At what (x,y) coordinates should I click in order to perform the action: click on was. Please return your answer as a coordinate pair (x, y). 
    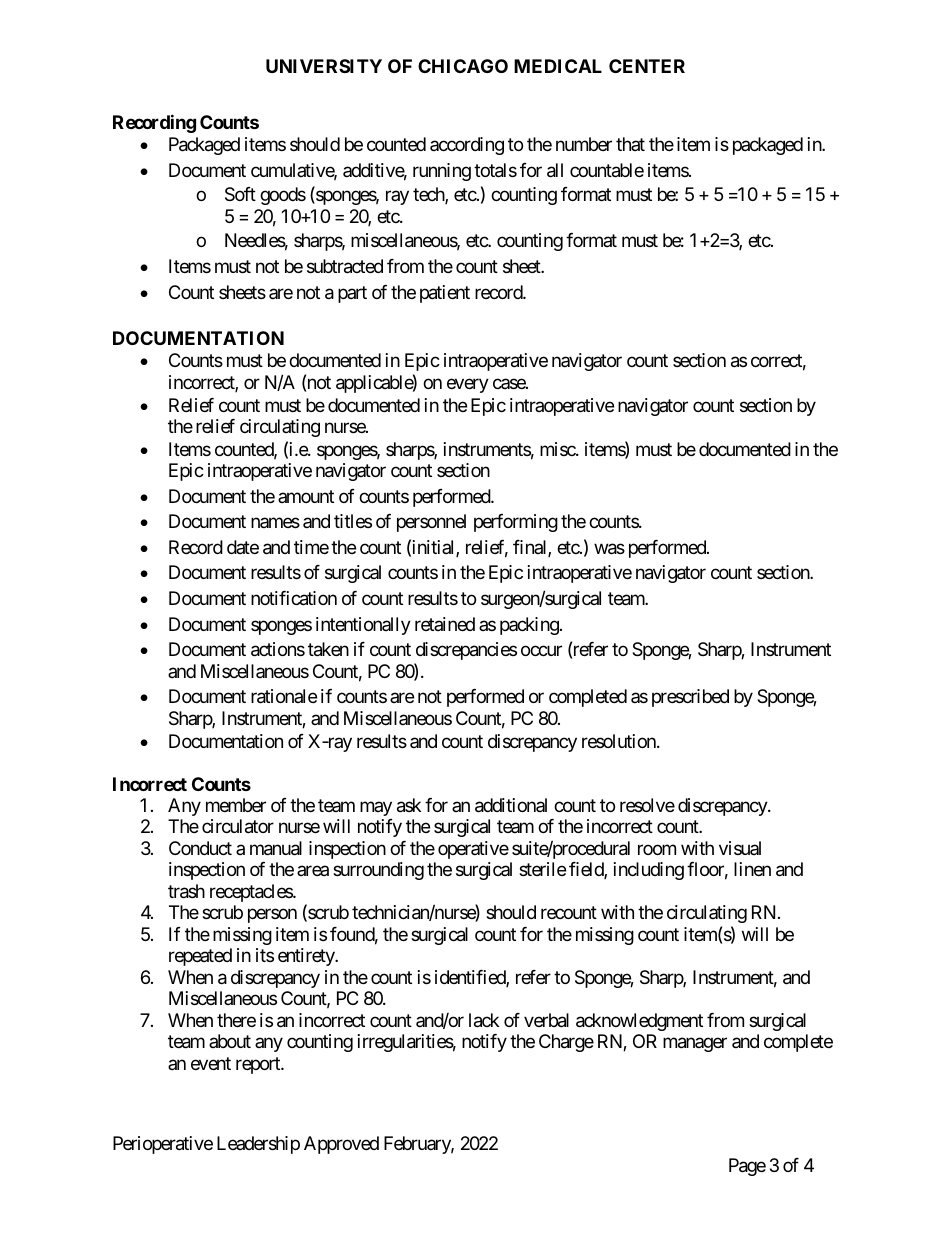
    Looking at the image, I should click on (609, 549).
